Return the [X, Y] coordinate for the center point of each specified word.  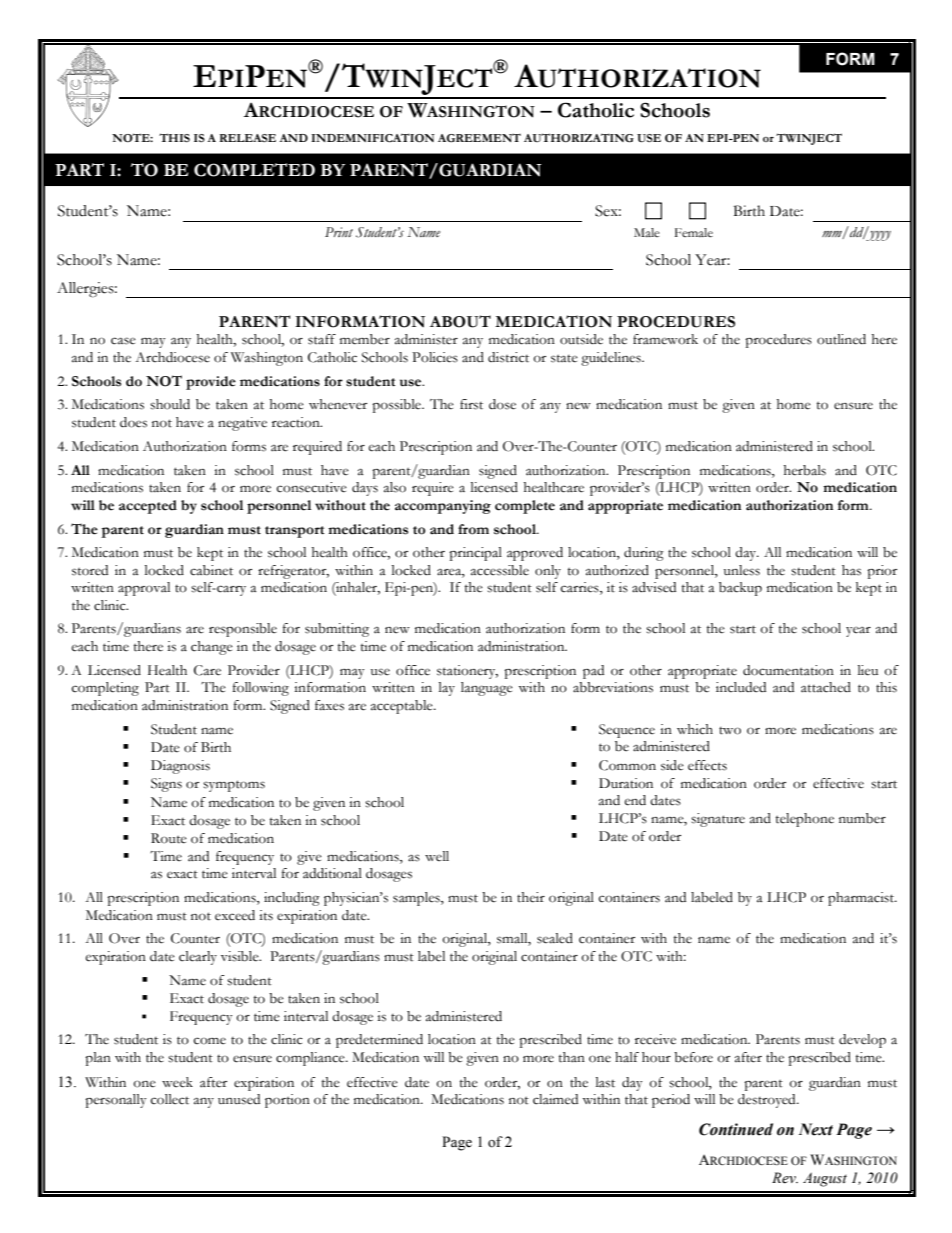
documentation [788, 670]
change [212, 648]
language [487, 689]
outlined [841, 339]
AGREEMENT [479, 138]
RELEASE [247, 138]
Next [816, 1129]
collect [170, 1099]
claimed [555, 1099]
